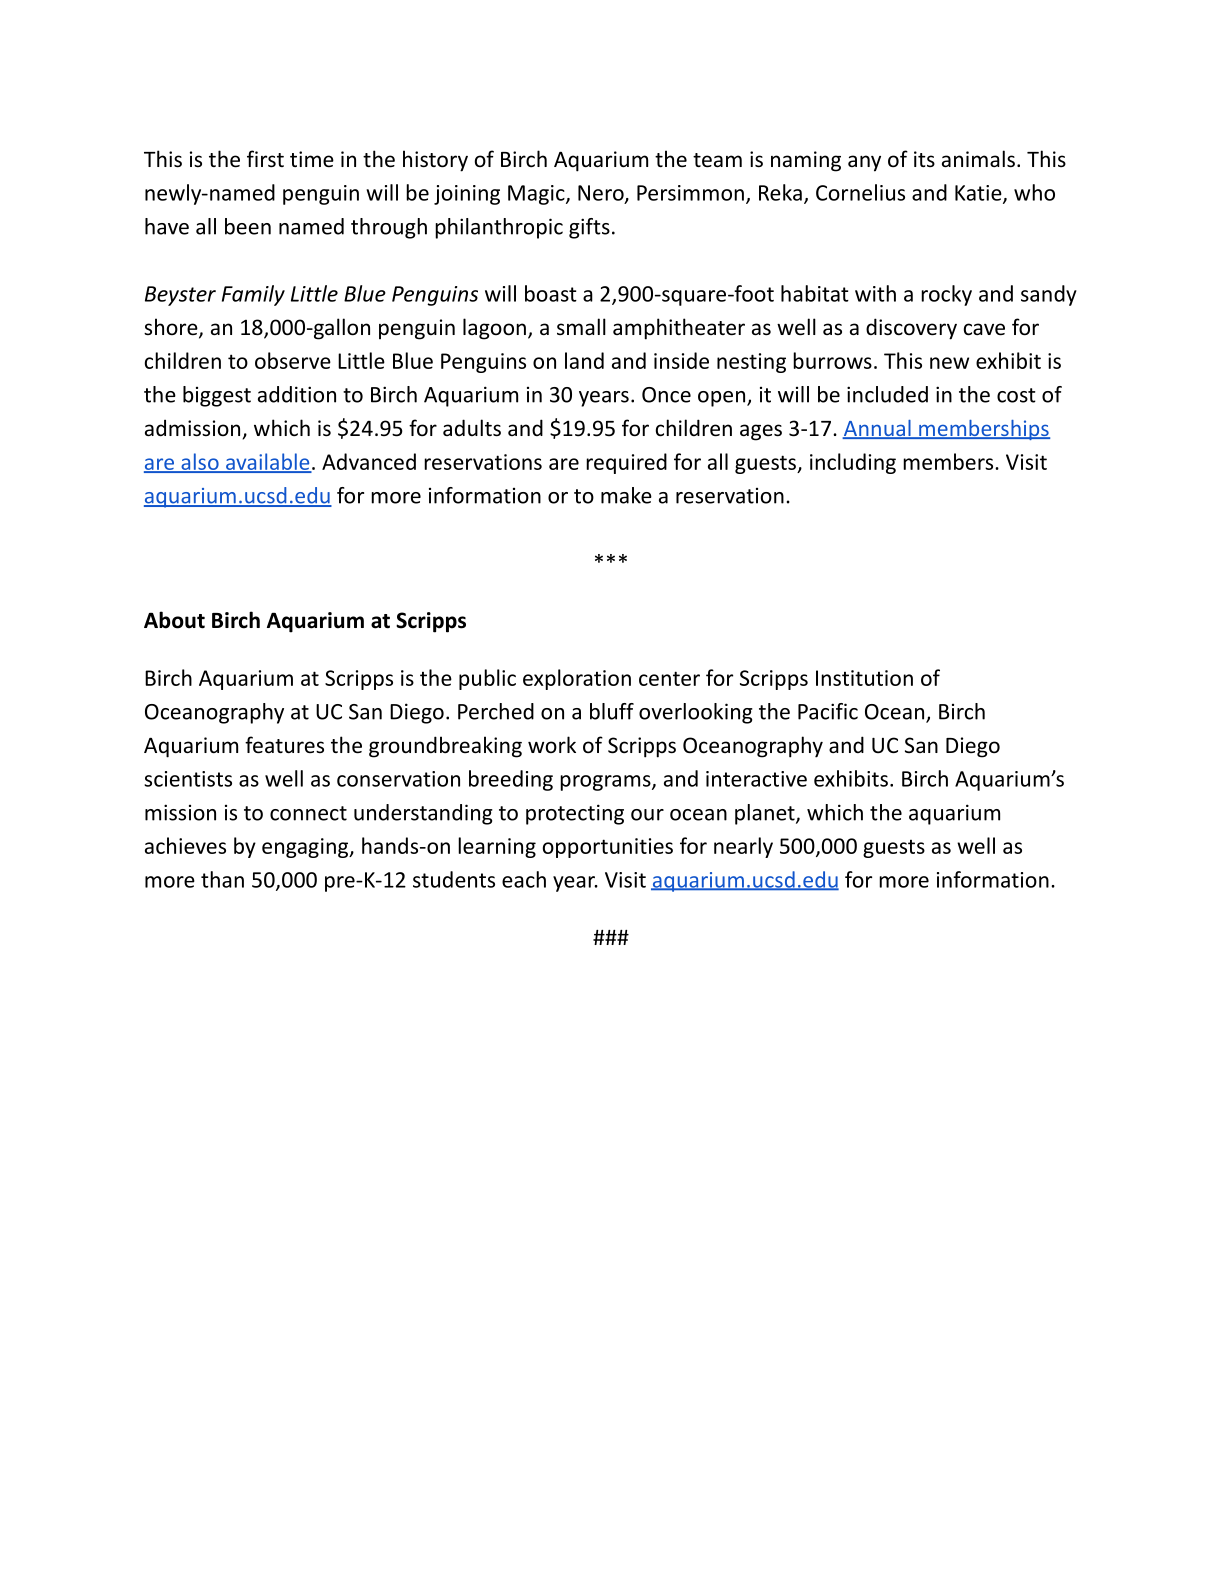 The image size is (1222, 1581). Describe the element at coordinates (864, 678) in the screenshot. I see `Institution` at that location.
